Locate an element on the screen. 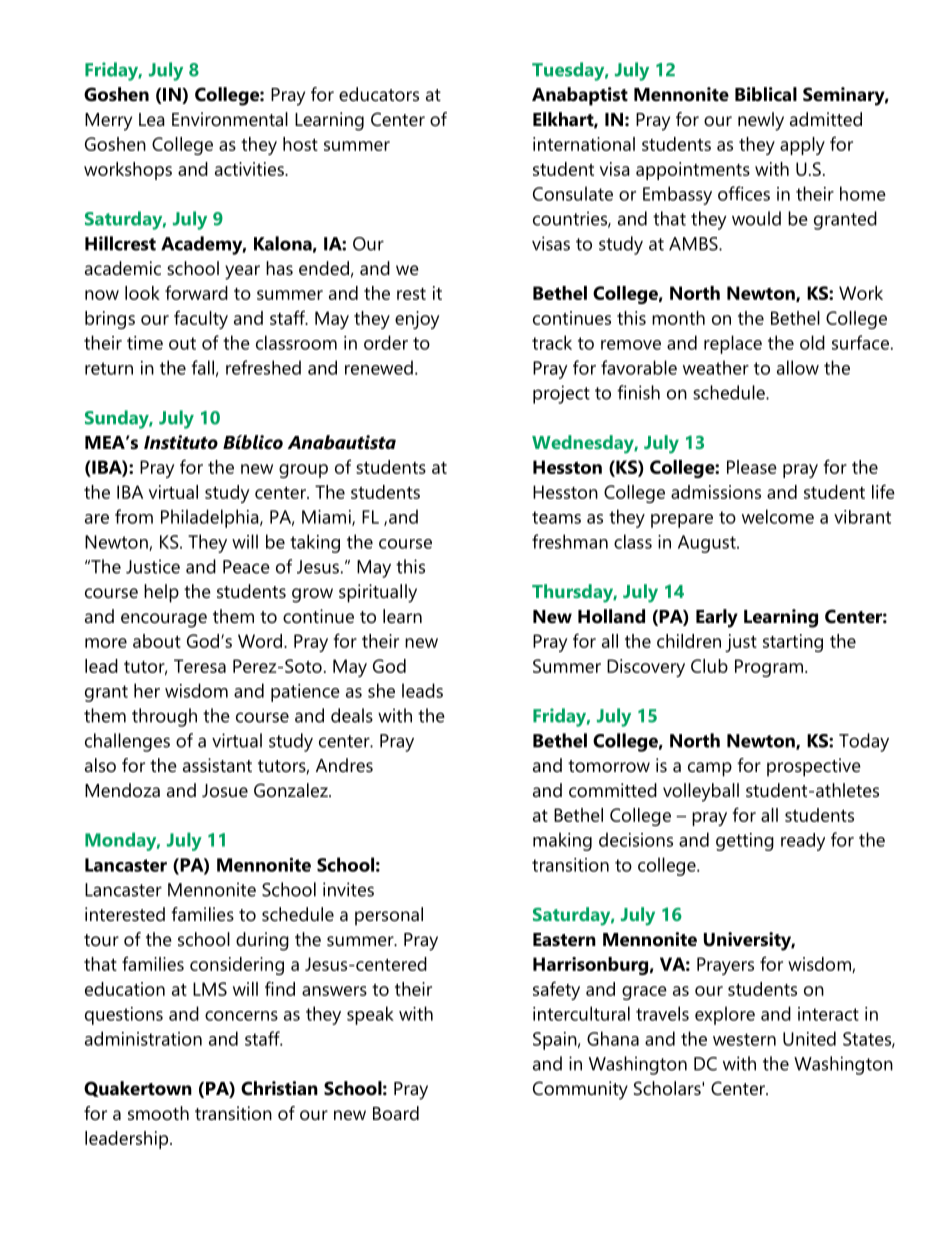 The height and width of the screenshot is (1233, 952). starting is located at coordinates (793, 643).
